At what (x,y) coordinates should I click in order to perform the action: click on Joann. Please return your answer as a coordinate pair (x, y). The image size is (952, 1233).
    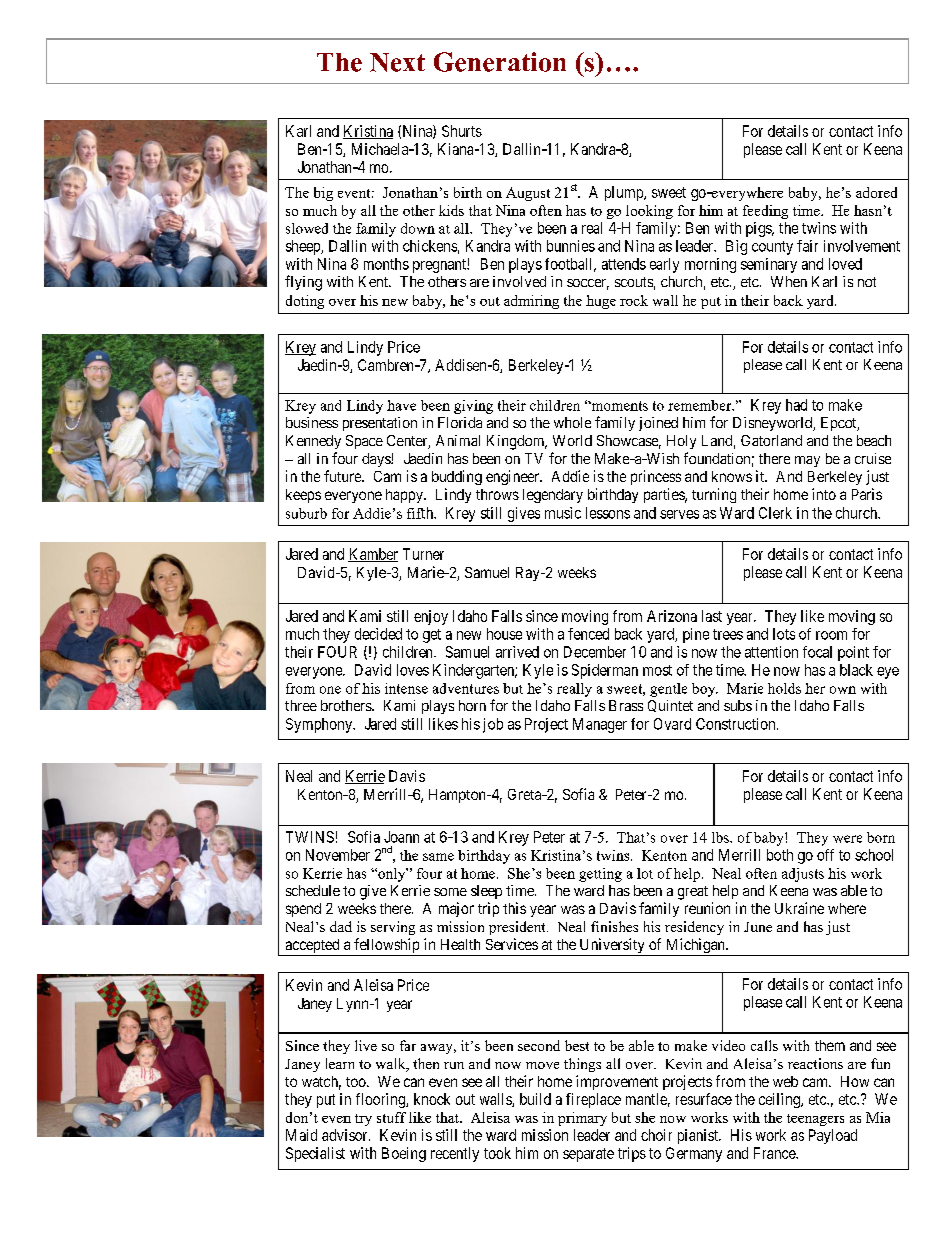
    Looking at the image, I should click on (401, 837).
